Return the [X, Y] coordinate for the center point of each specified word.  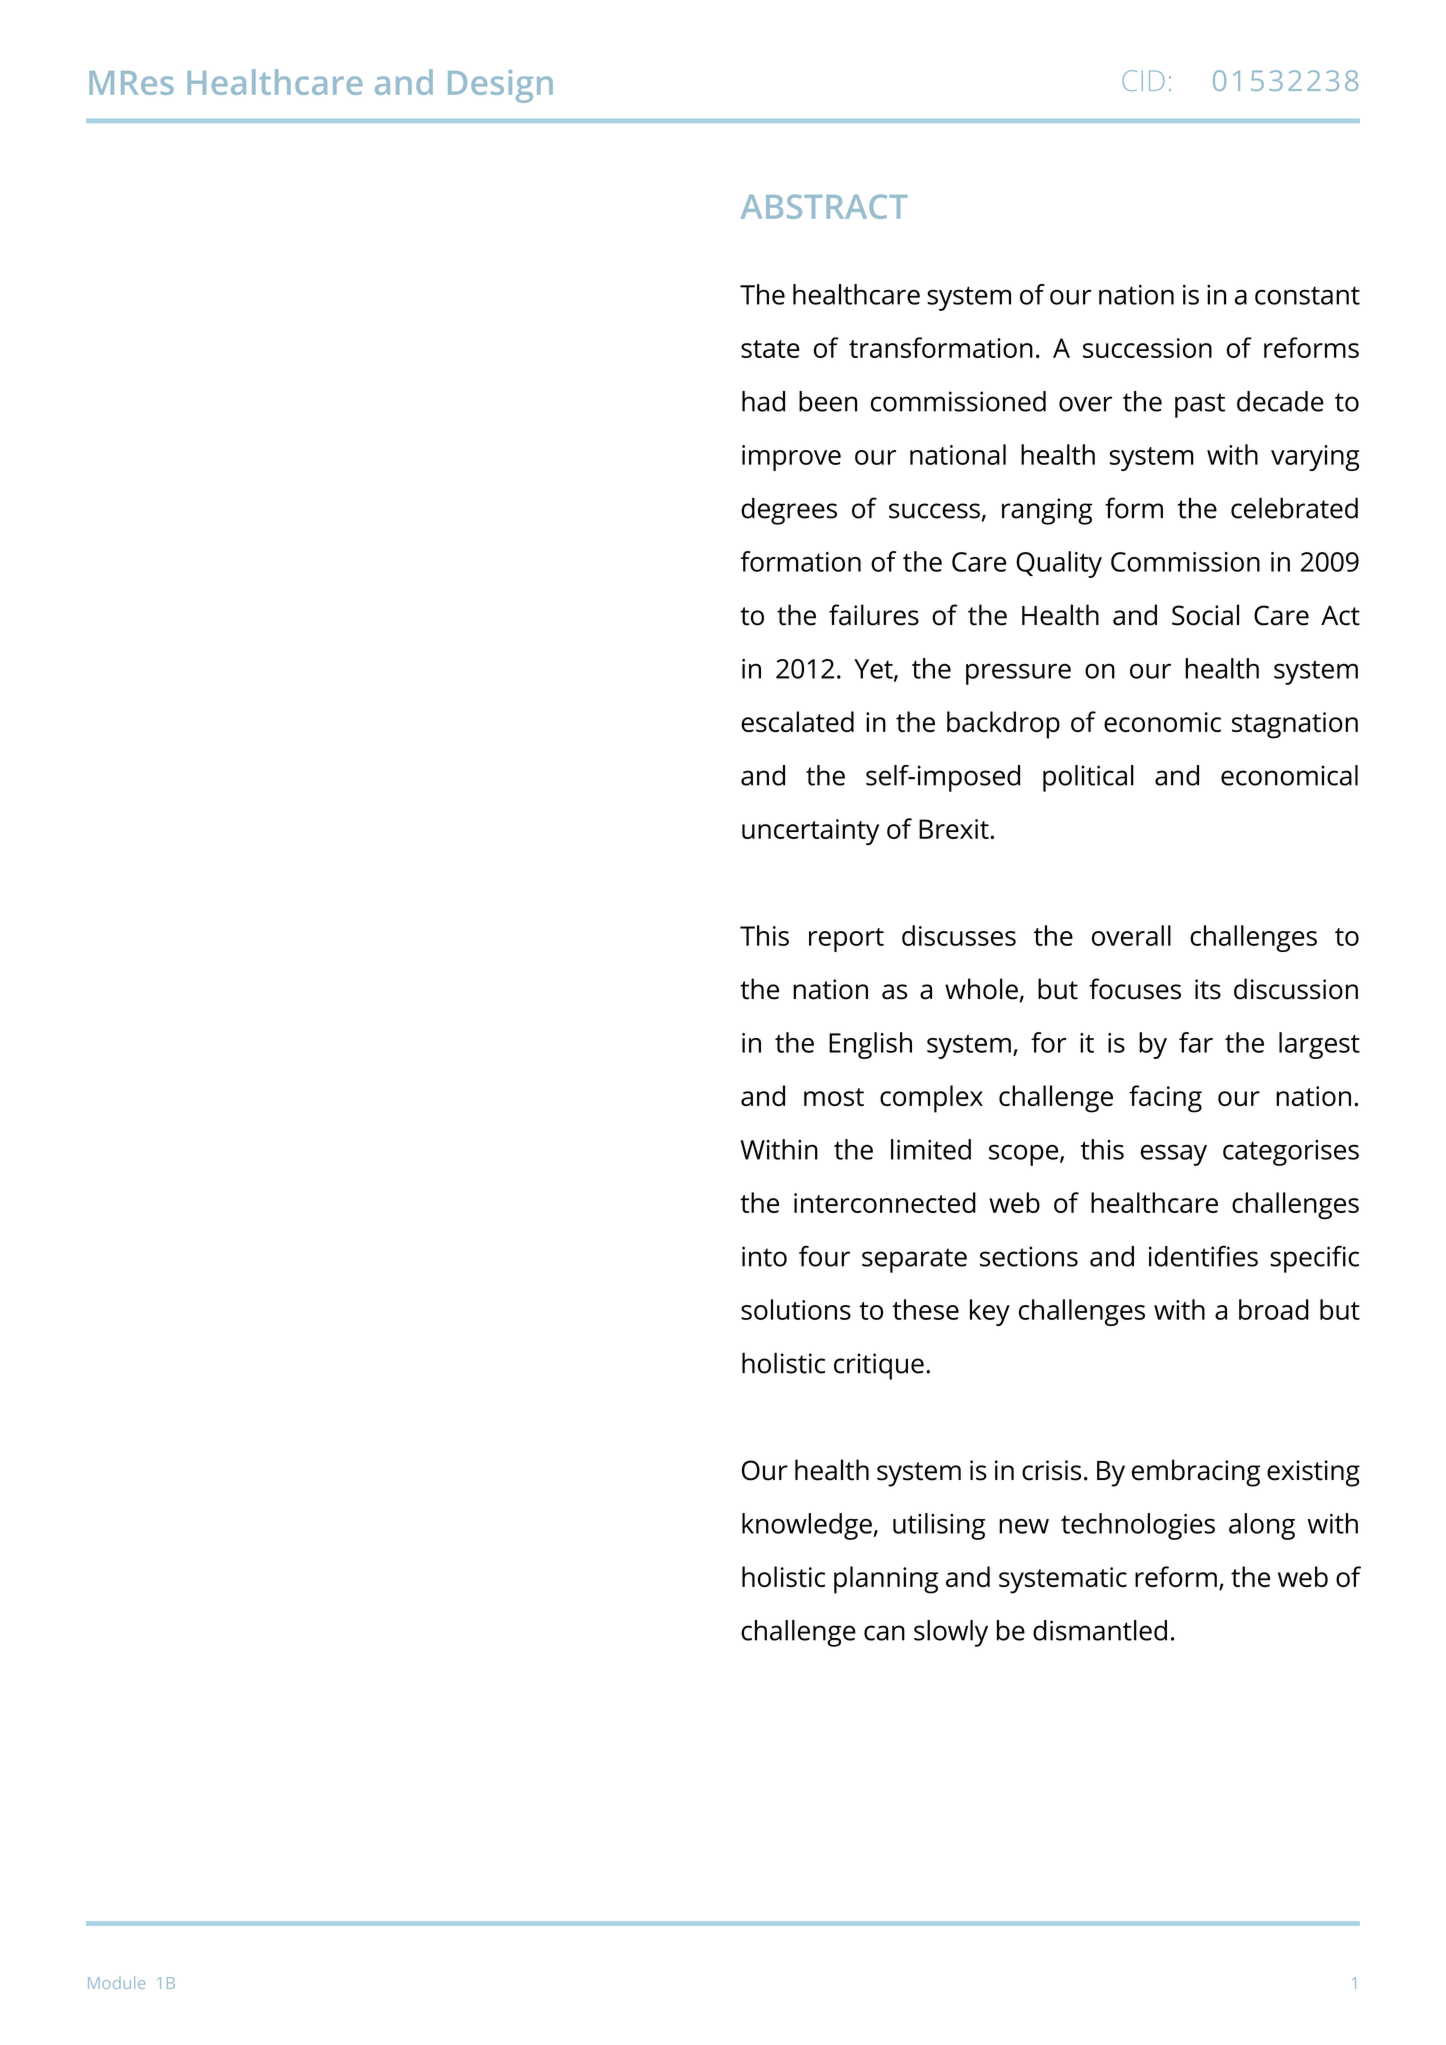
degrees [789, 511]
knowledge [807, 1526]
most [834, 1097]
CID [1143, 80]
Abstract [824, 206]
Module [116, 1982]
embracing [1196, 1473]
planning [886, 1580]
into [764, 1256]
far [1196, 1042]
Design [500, 86]
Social [1205, 615]
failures [874, 615]
